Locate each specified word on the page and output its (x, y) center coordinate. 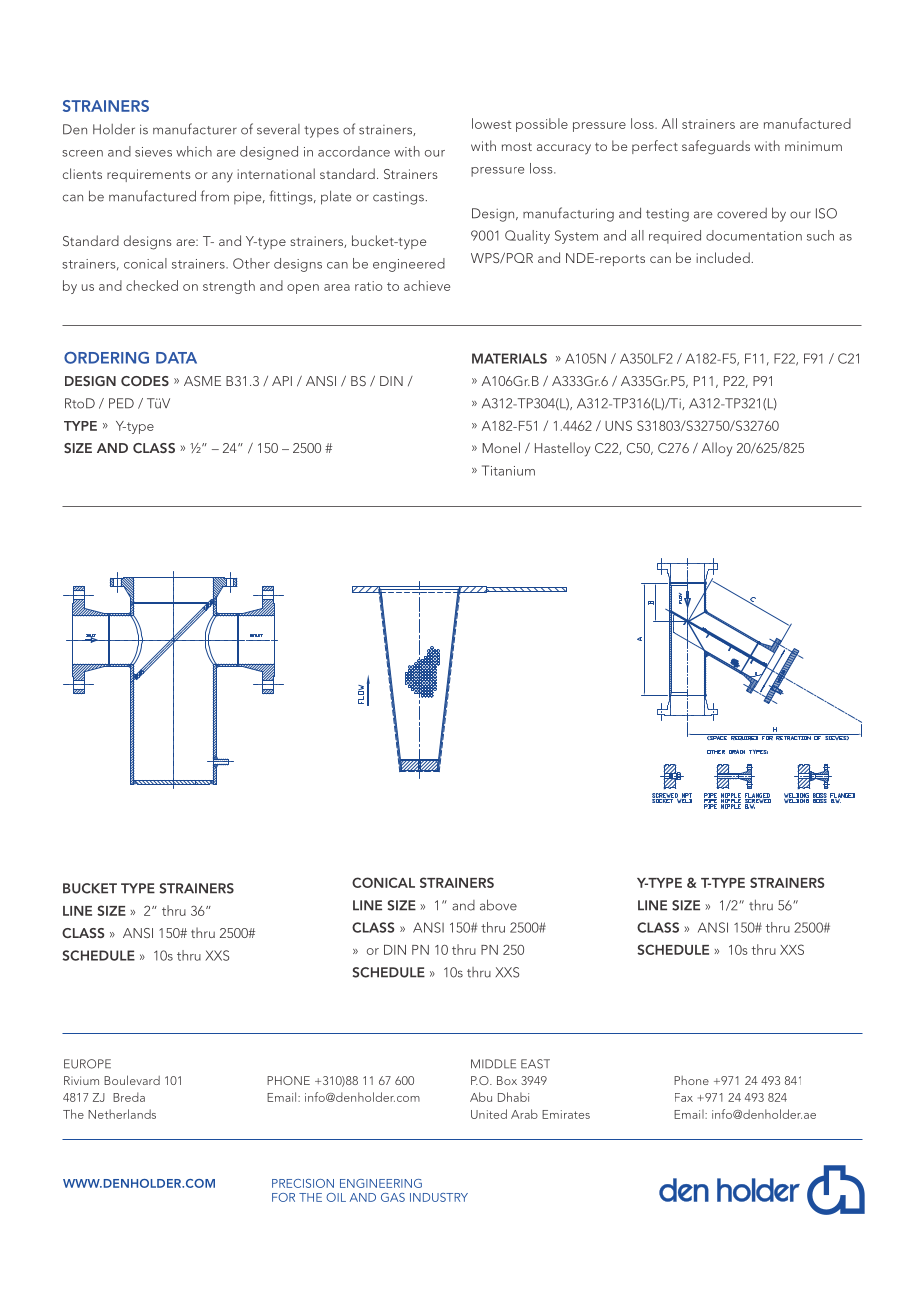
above (498, 905)
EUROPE (87, 1064)
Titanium (508, 470)
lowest (491, 123)
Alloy (717, 449)
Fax (684, 1097)
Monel (501, 447)
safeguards (716, 147)
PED (121, 403)
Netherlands (122, 1114)
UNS (618, 425)
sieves (153, 152)
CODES (145, 381)
